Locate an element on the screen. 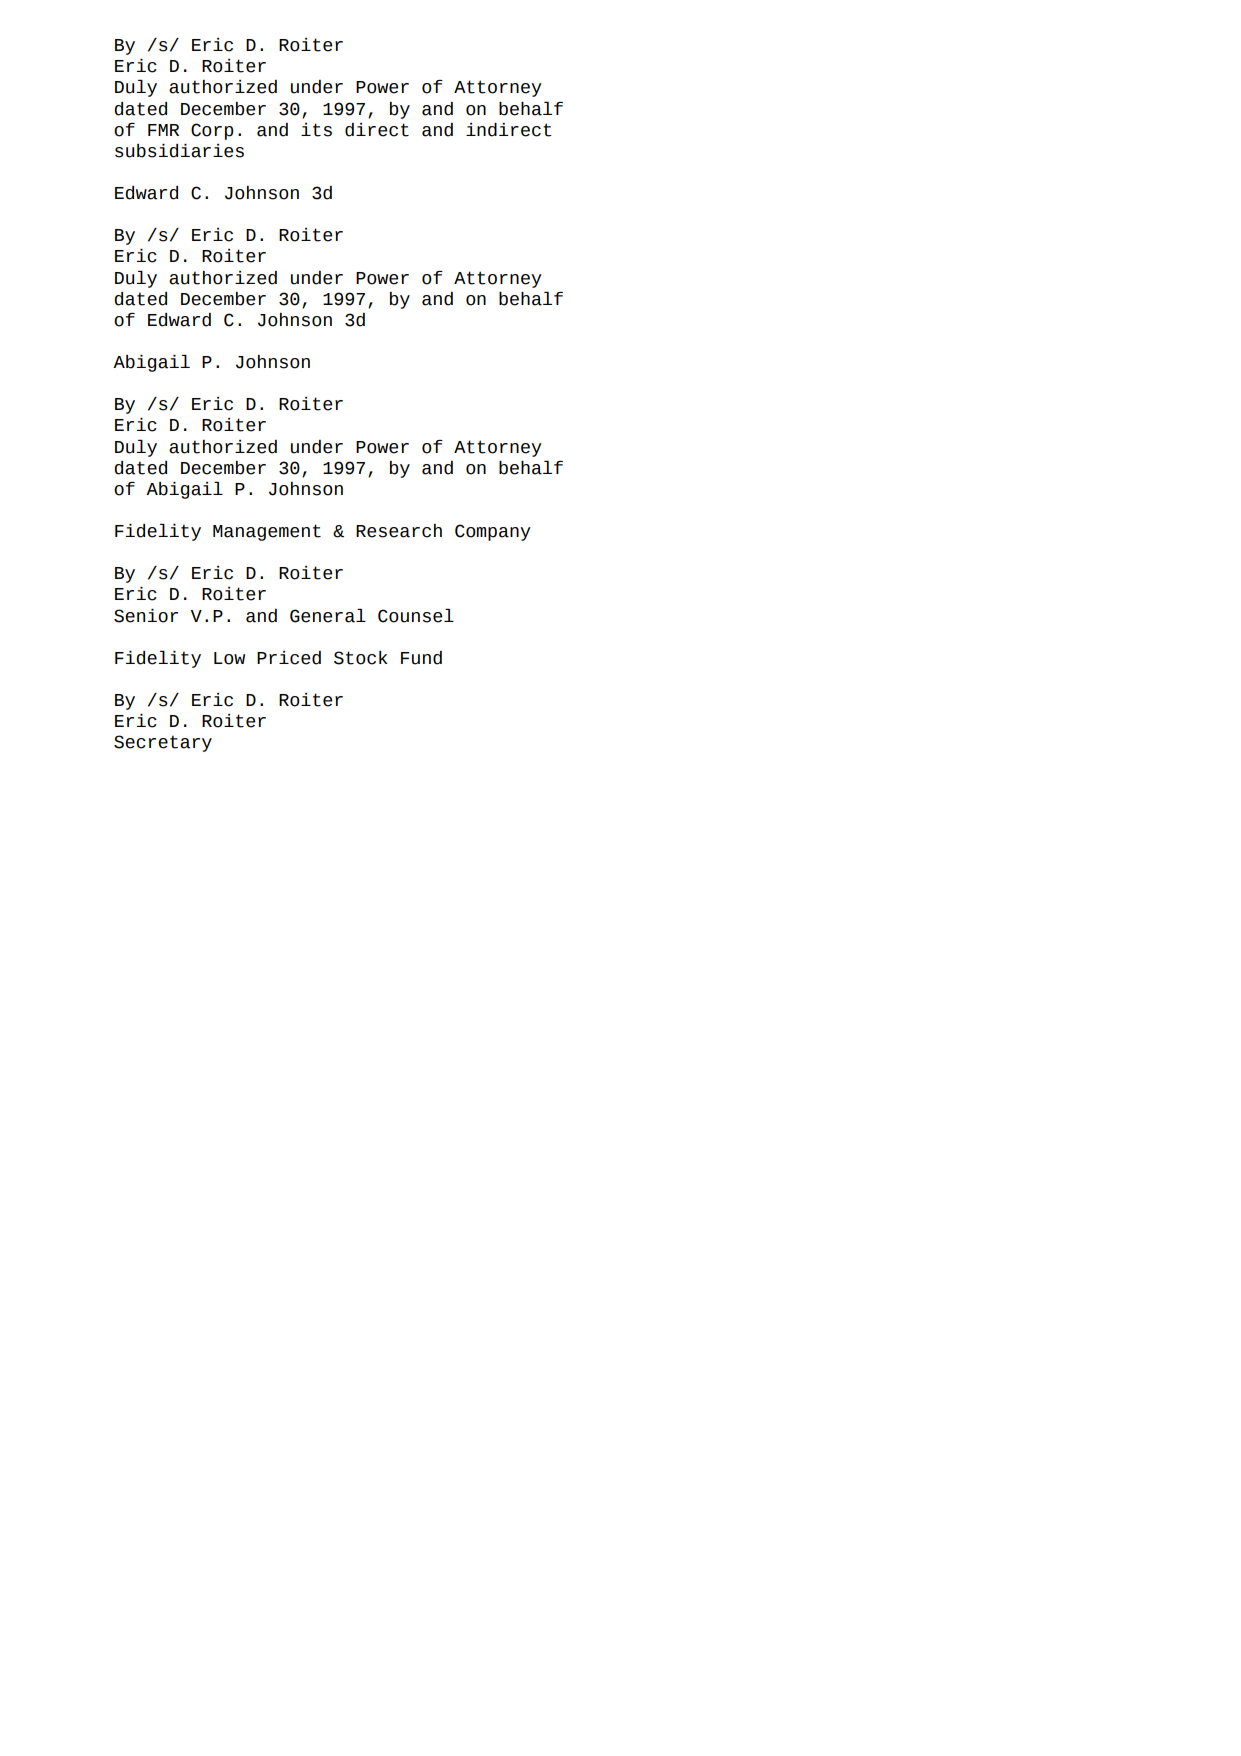  Low is located at coordinates (229, 658).
